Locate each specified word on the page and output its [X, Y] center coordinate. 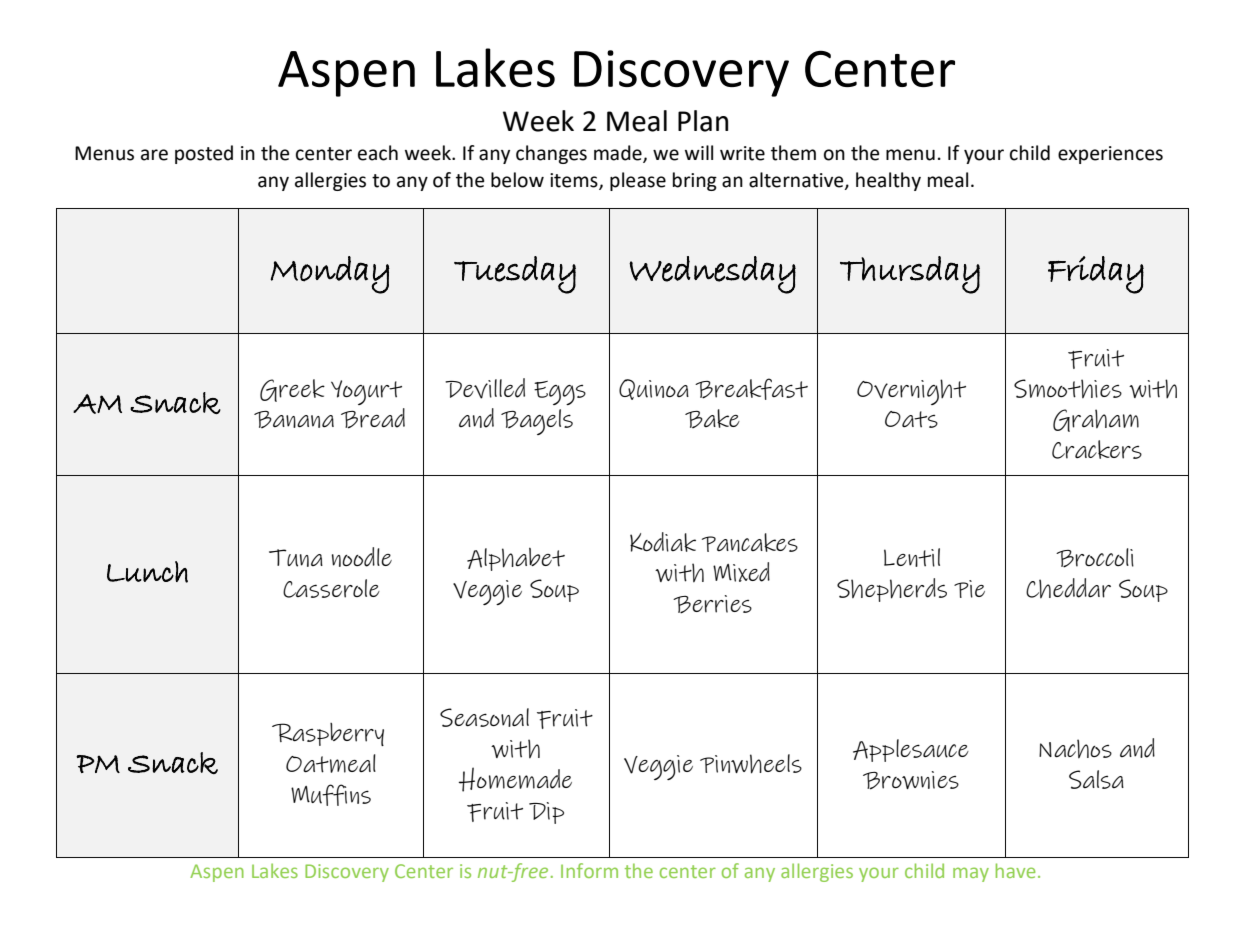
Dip [546, 813]
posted [204, 154]
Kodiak [663, 542]
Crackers [1097, 449]
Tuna [296, 558]
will [699, 152]
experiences [1110, 155]
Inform [589, 870]
